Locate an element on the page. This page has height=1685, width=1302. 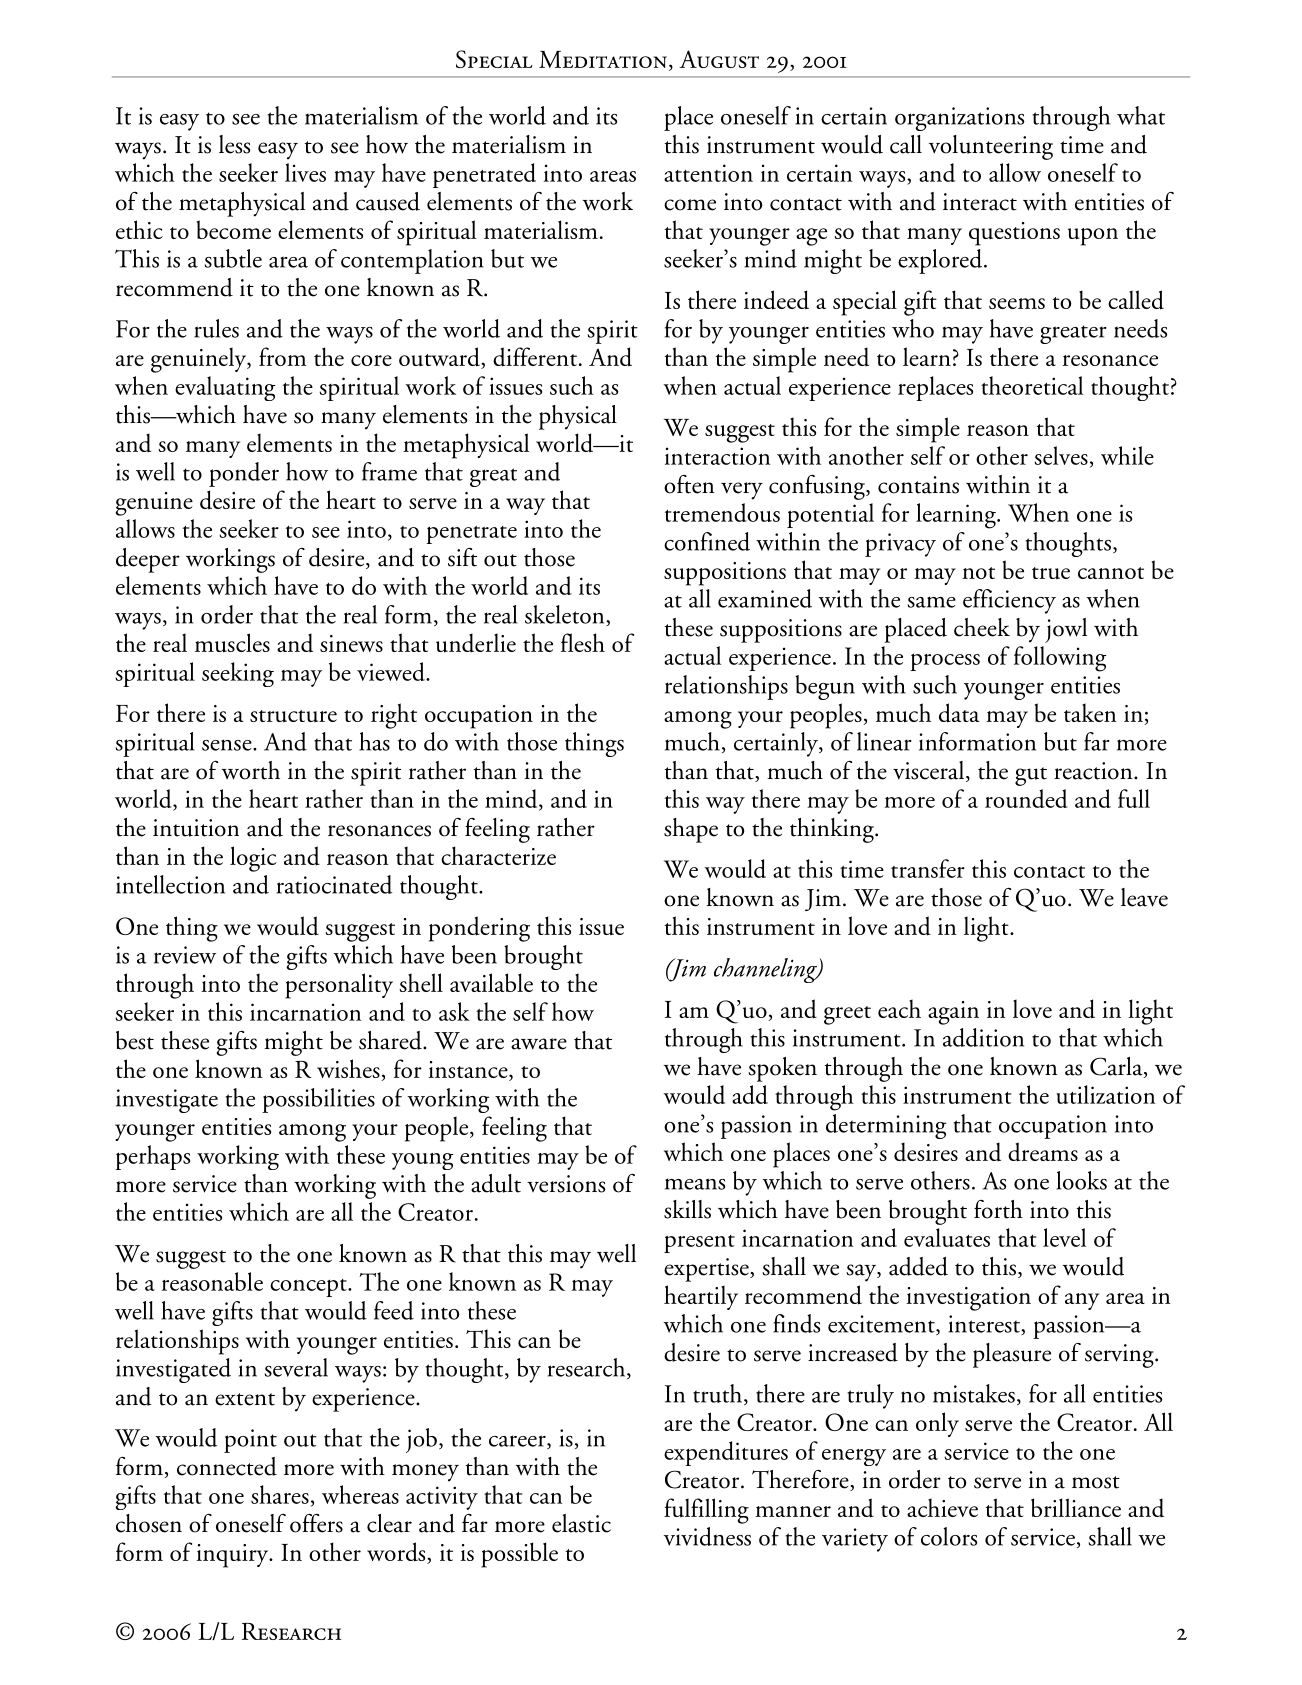
dreams is located at coordinates (1043, 1152).
